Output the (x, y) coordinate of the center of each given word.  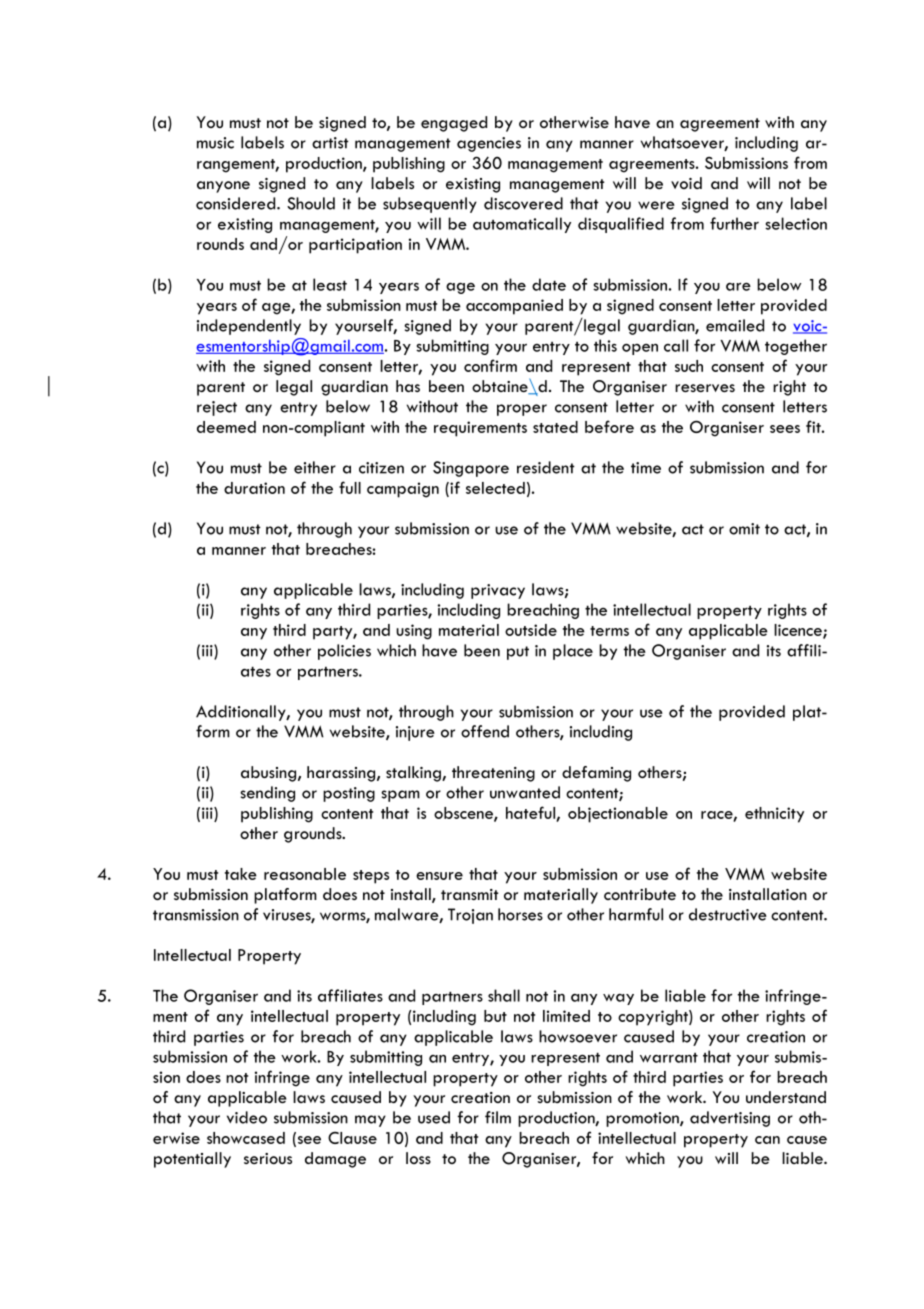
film (498, 1117)
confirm (490, 365)
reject (217, 408)
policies (344, 652)
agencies (489, 144)
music (215, 143)
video (247, 1117)
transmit (470, 894)
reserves (705, 388)
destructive (728, 914)
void (686, 183)
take (241, 874)
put (518, 653)
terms (609, 631)
